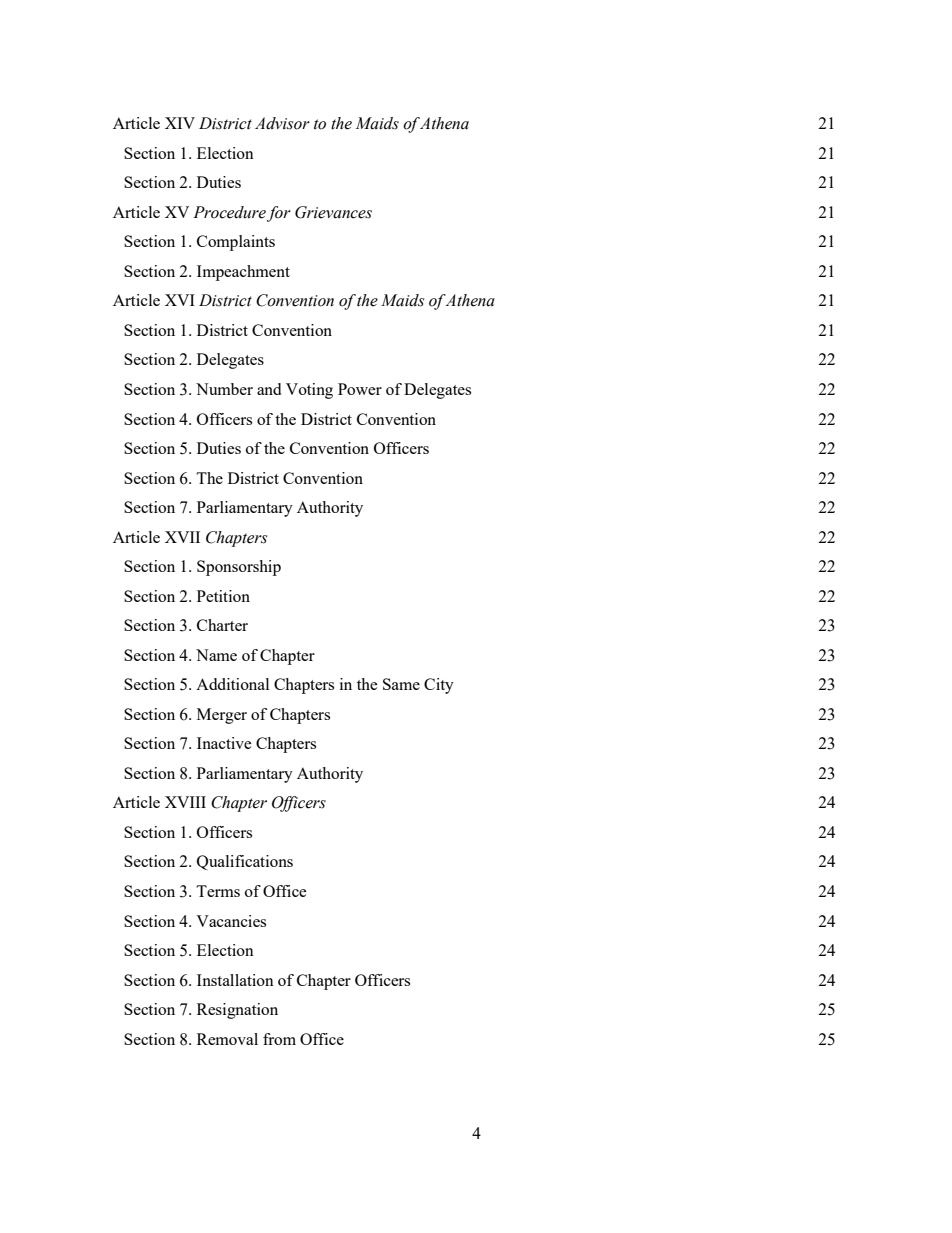  Describe the element at coordinates (439, 686) in the screenshot. I see `City` at that location.
